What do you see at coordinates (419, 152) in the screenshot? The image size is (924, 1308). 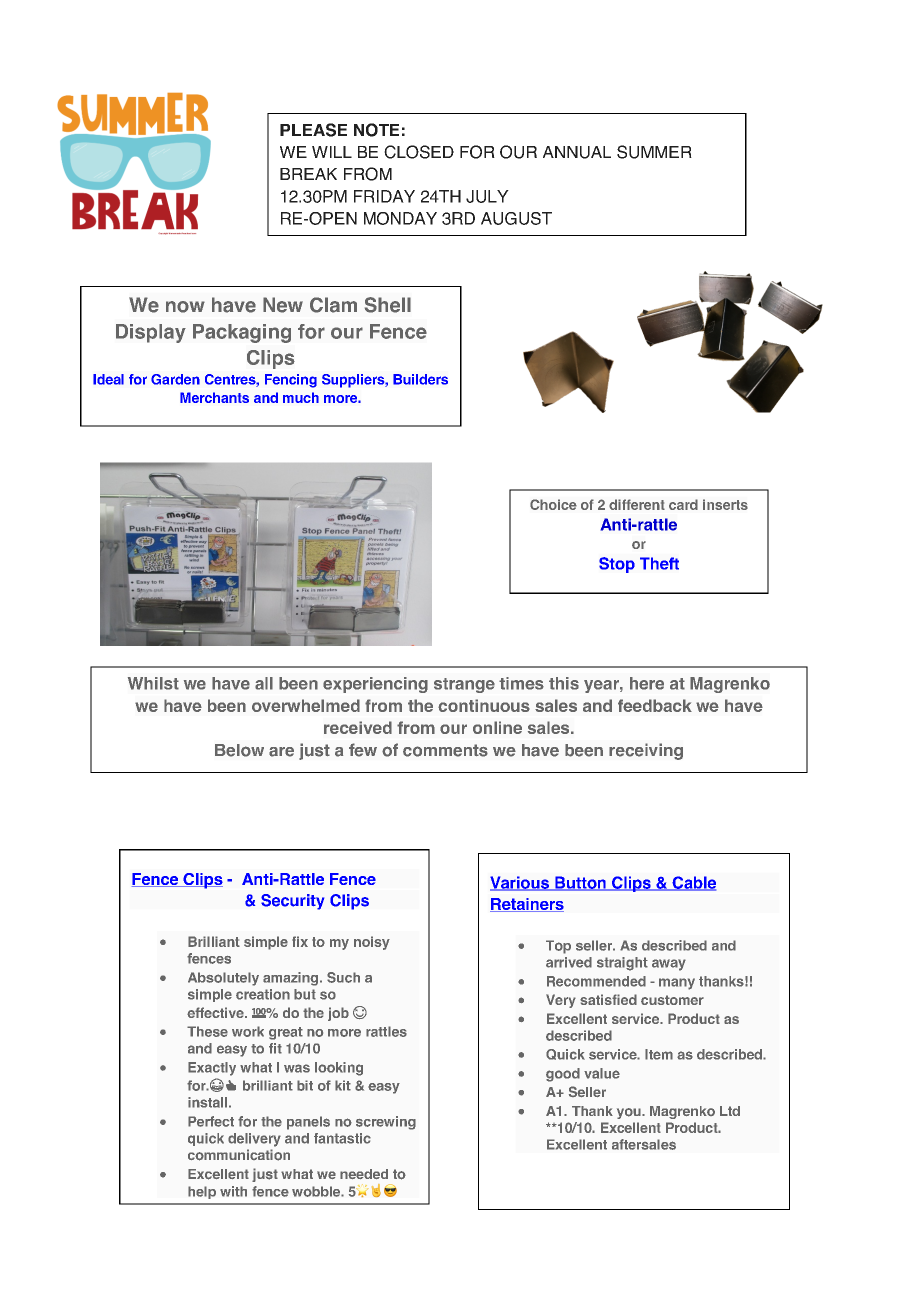 I see `CLOSED` at bounding box center [419, 152].
